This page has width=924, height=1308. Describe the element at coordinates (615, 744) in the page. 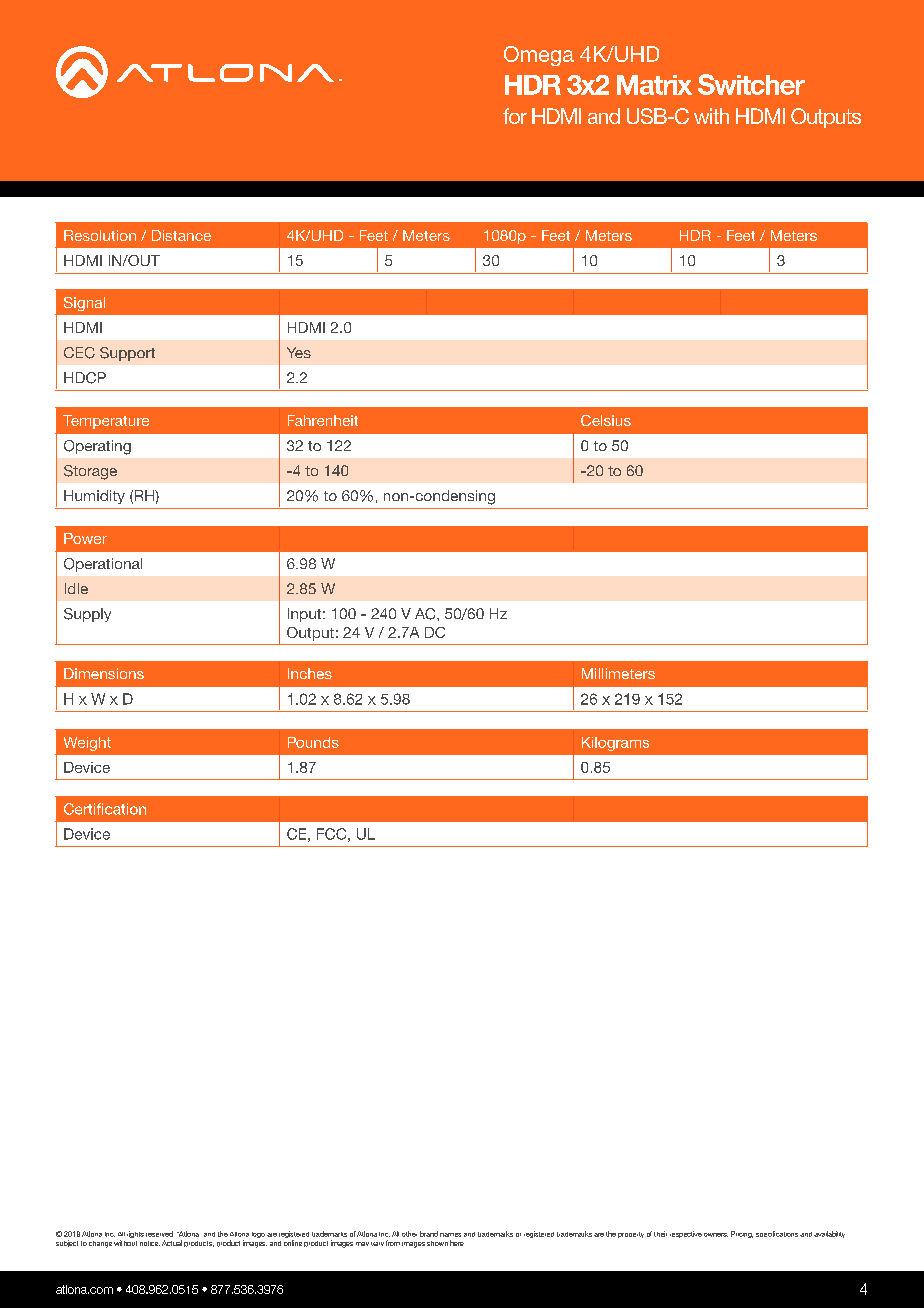

I see `Kilograms` at that location.
